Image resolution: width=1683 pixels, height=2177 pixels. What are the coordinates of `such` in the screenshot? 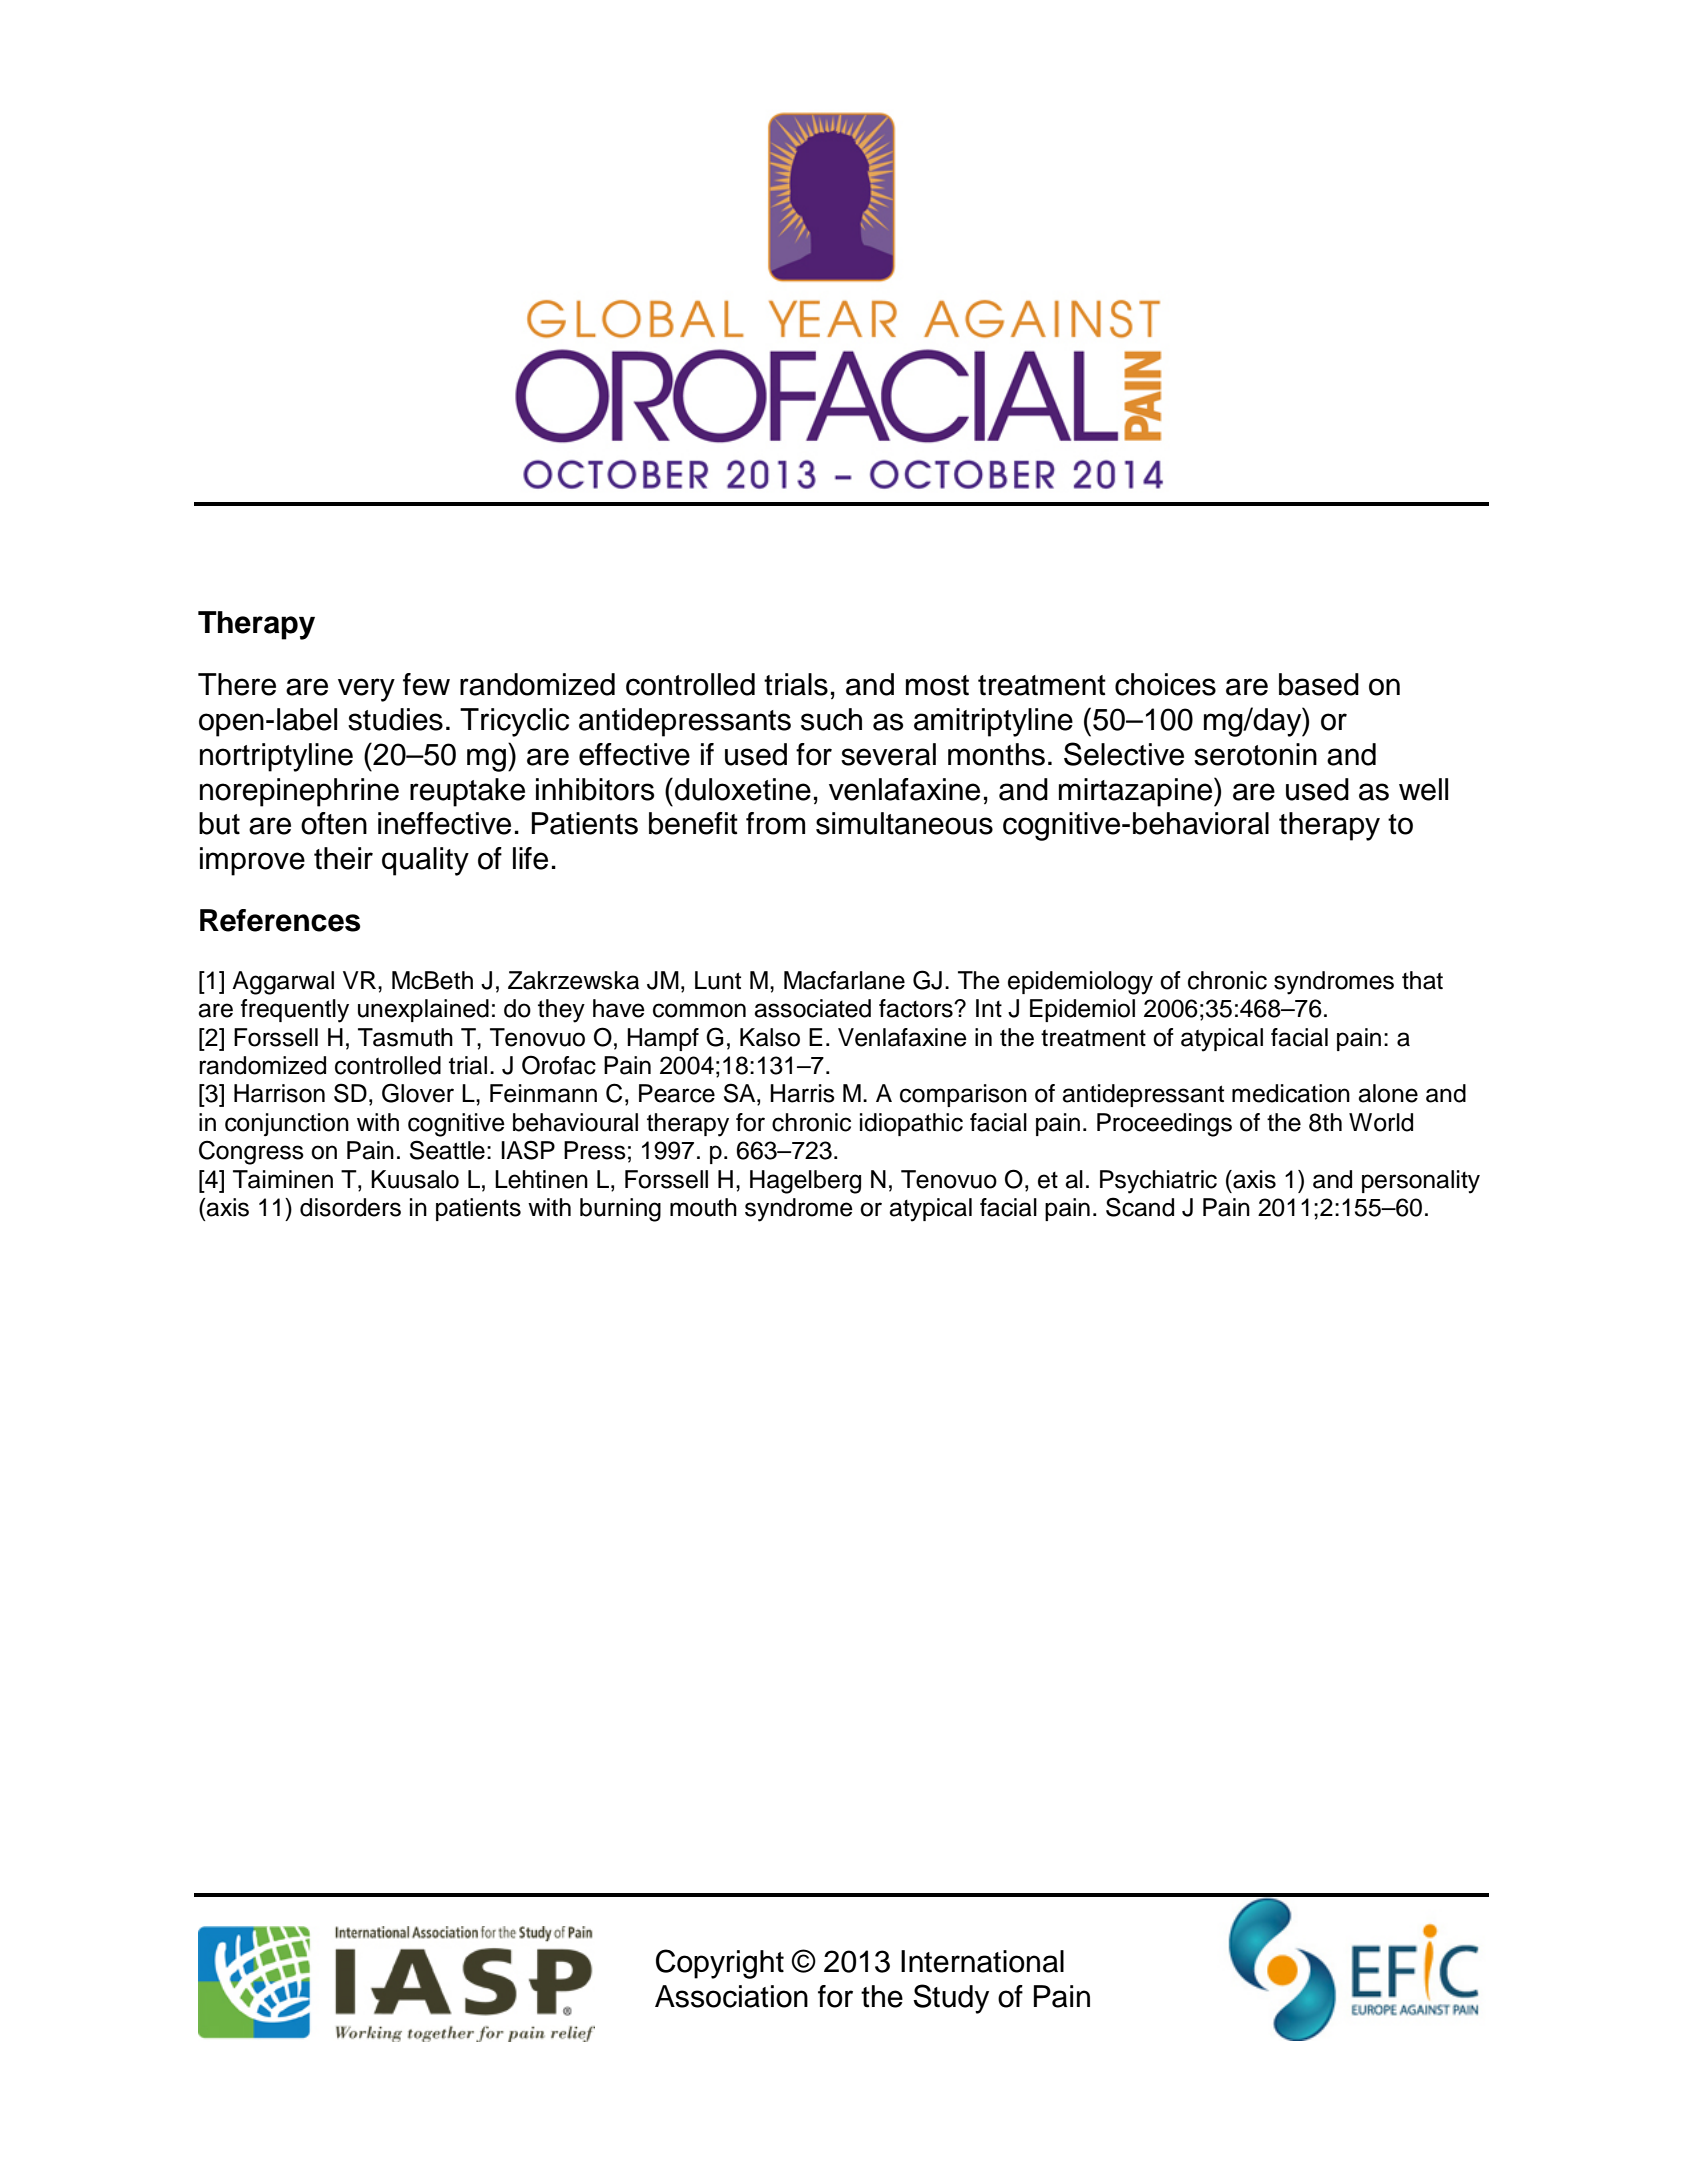 It's located at (831, 719).
